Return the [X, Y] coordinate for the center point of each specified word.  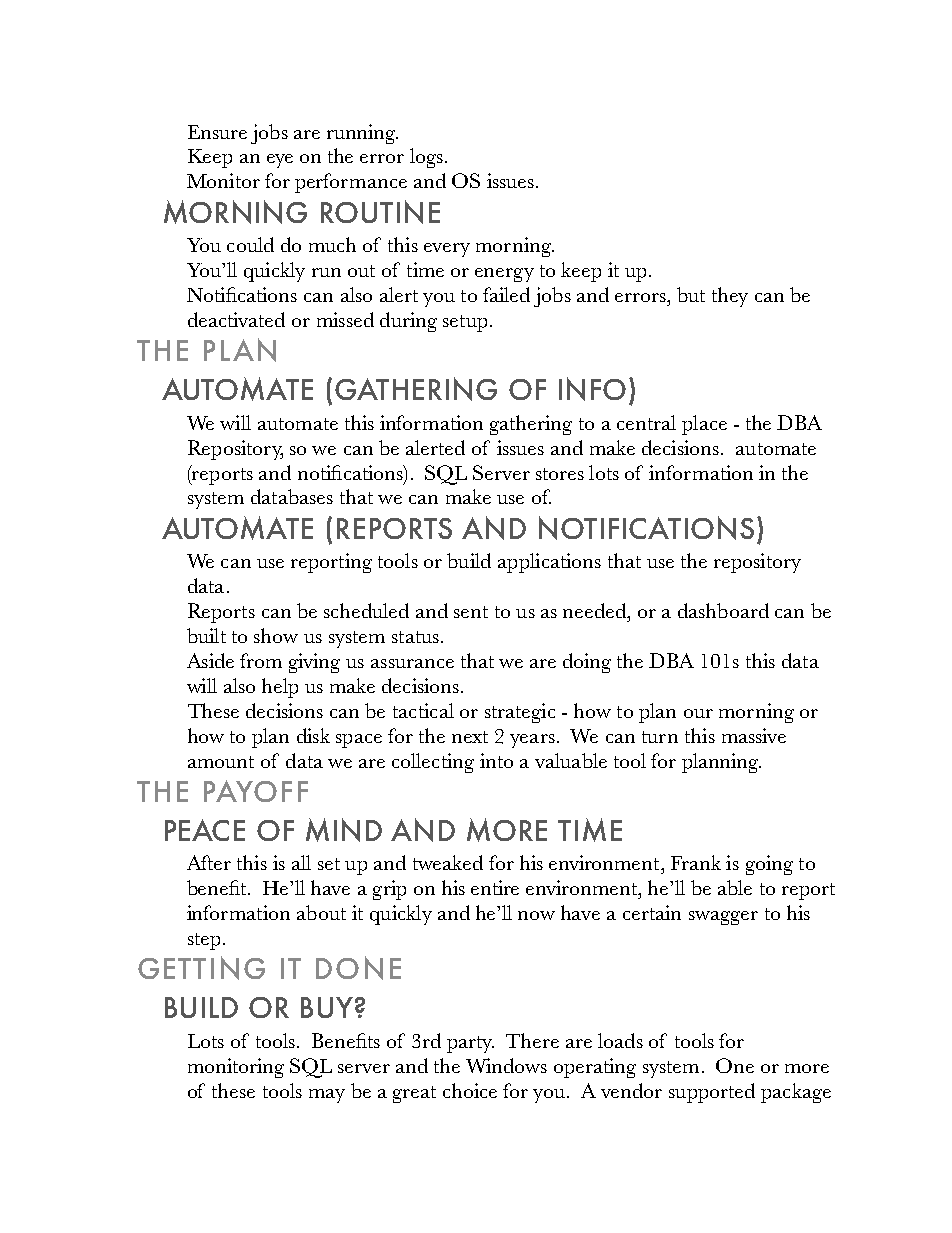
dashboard [723, 610]
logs [426, 158]
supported [712, 1093]
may [327, 1096]
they [730, 297]
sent [471, 612]
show [276, 635]
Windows [506, 1065]
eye [280, 161]
